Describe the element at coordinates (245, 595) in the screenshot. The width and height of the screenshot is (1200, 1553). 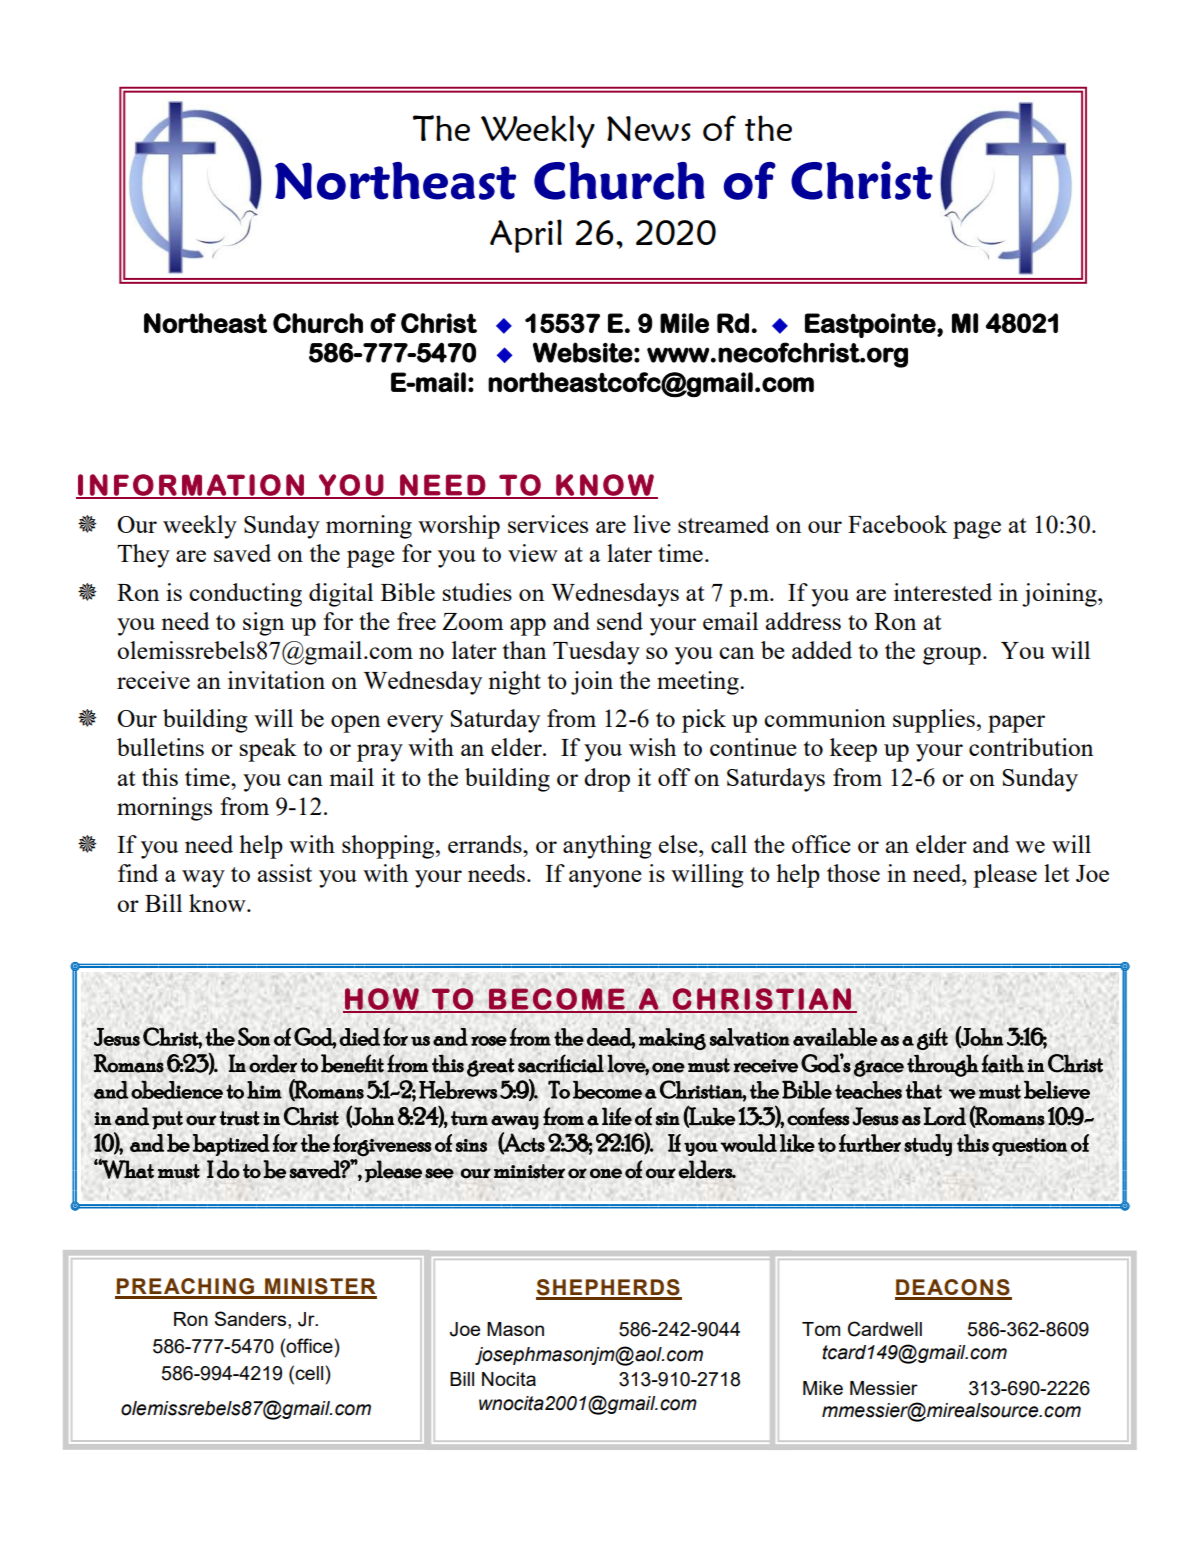
I see `conducting` at that location.
